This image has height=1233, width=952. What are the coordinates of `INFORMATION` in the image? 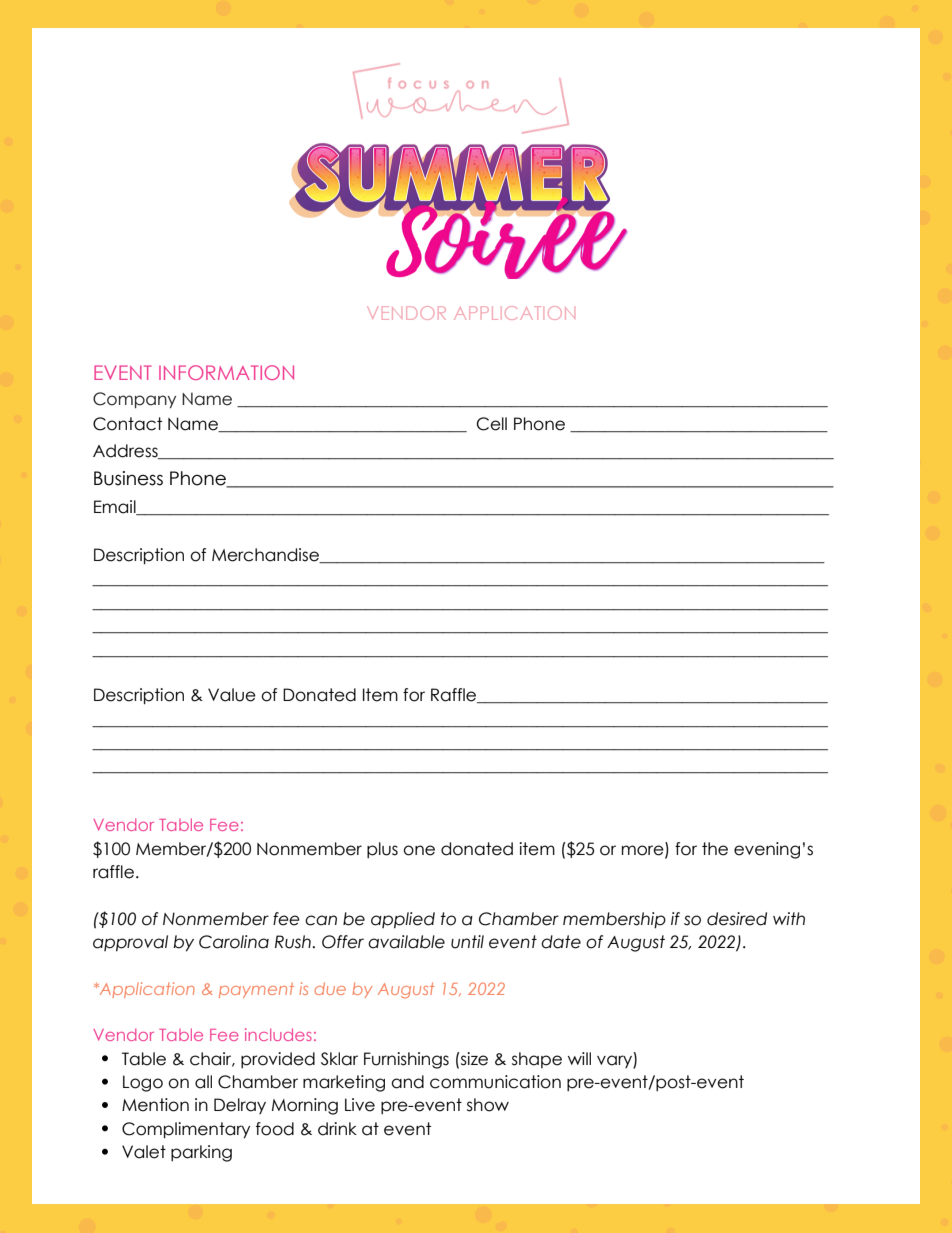 It's located at (226, 372).
